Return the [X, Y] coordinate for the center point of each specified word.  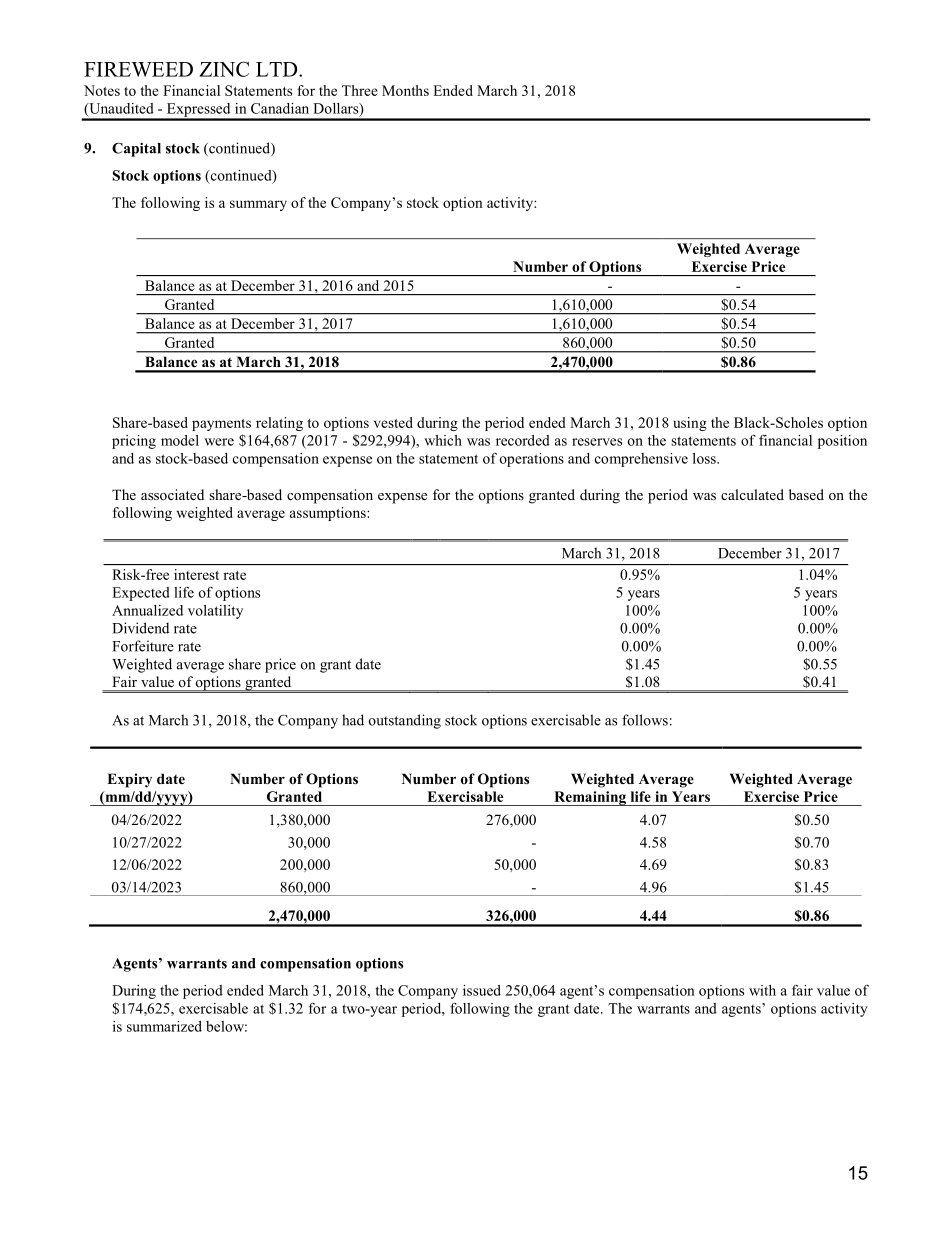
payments [221, 425]
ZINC [224, 69]
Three [360, 90]
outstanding [405, 721]
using [690, 424]
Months [405, 90]
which [443, 440]
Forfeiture [143, 646]
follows [645, 720]
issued [482, 990]
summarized [164, 1026]
